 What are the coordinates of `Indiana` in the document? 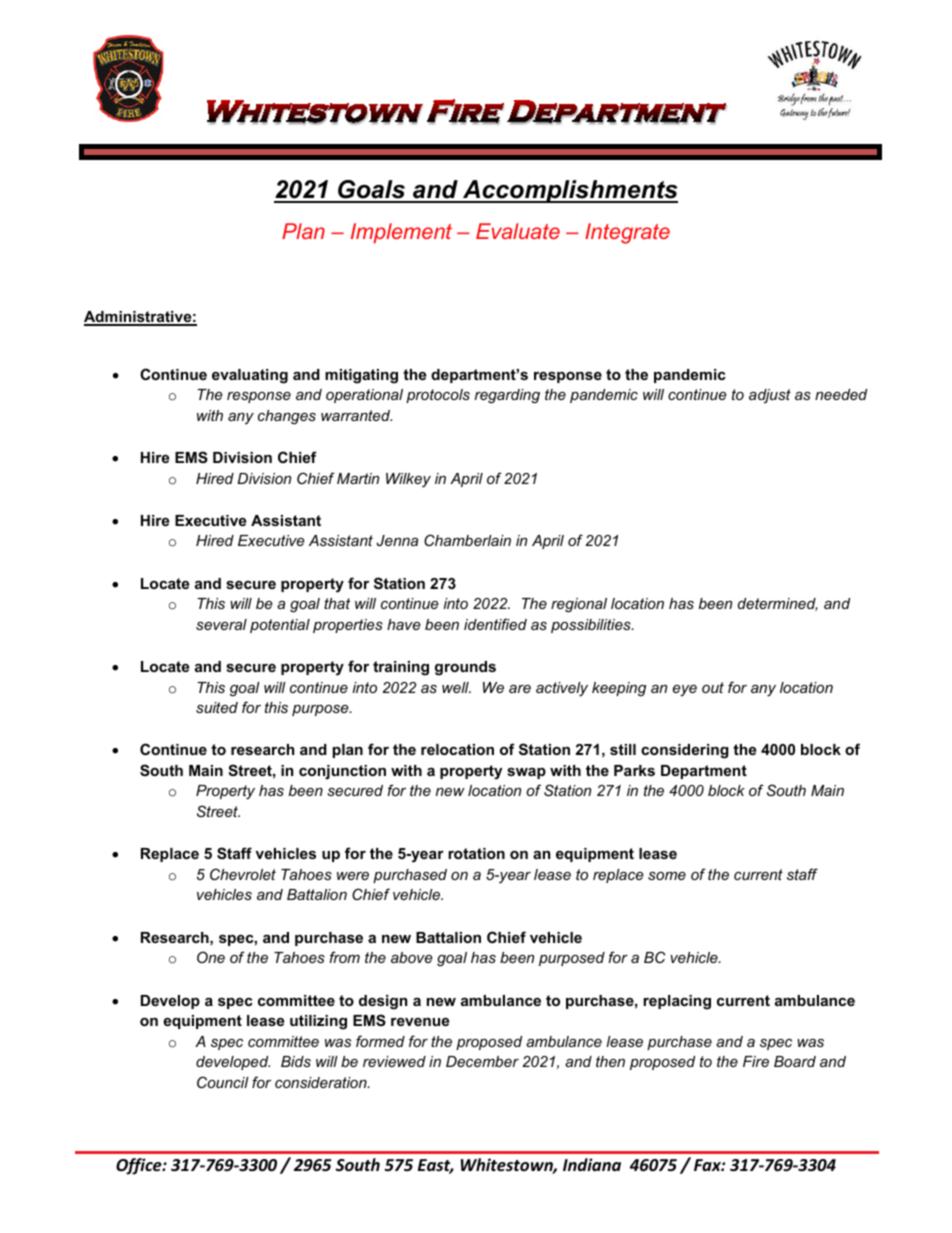 It's located at (592, 1164).
